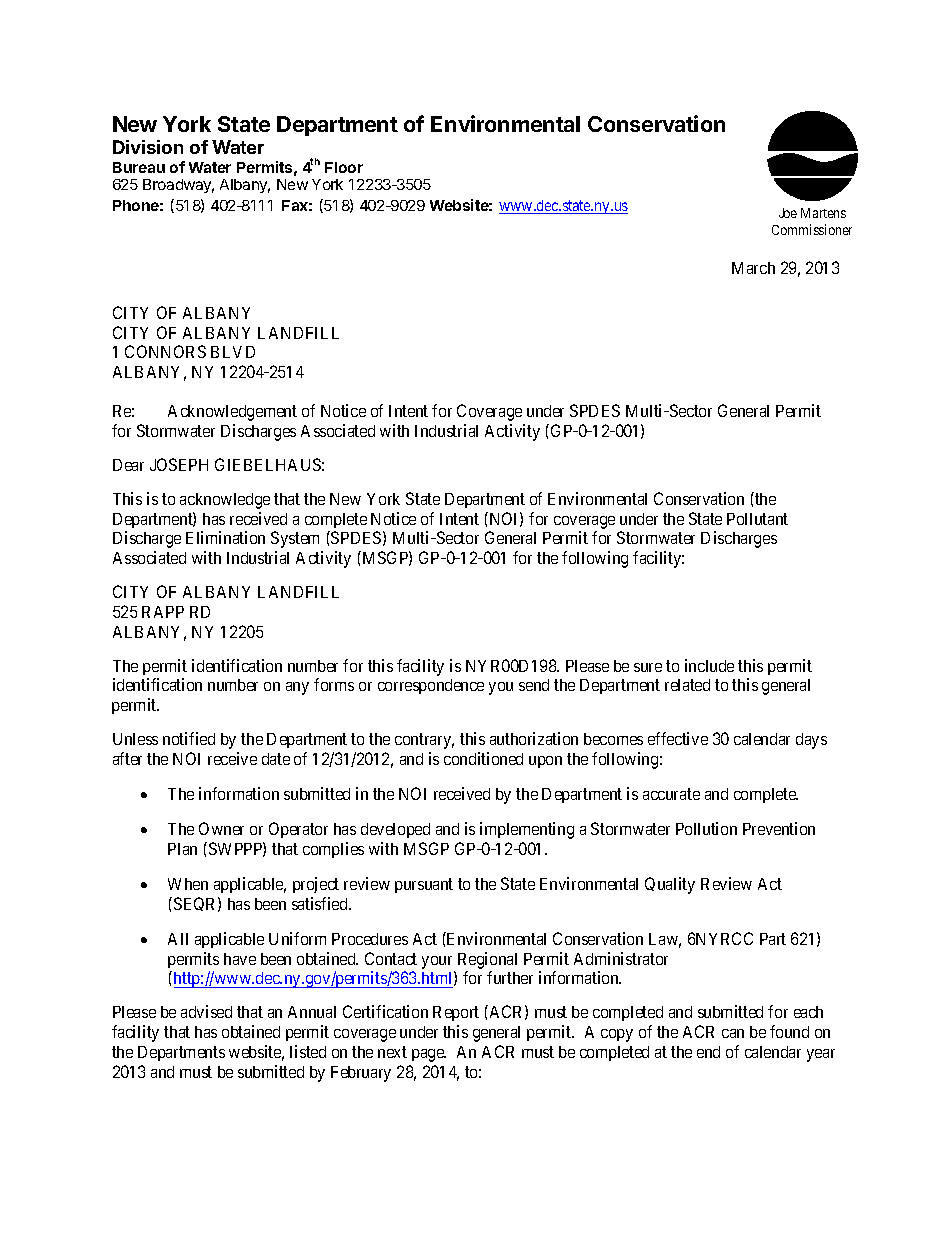 The width and height of the image is (952, 1233). I want to click on effective, so click(678, 738).
